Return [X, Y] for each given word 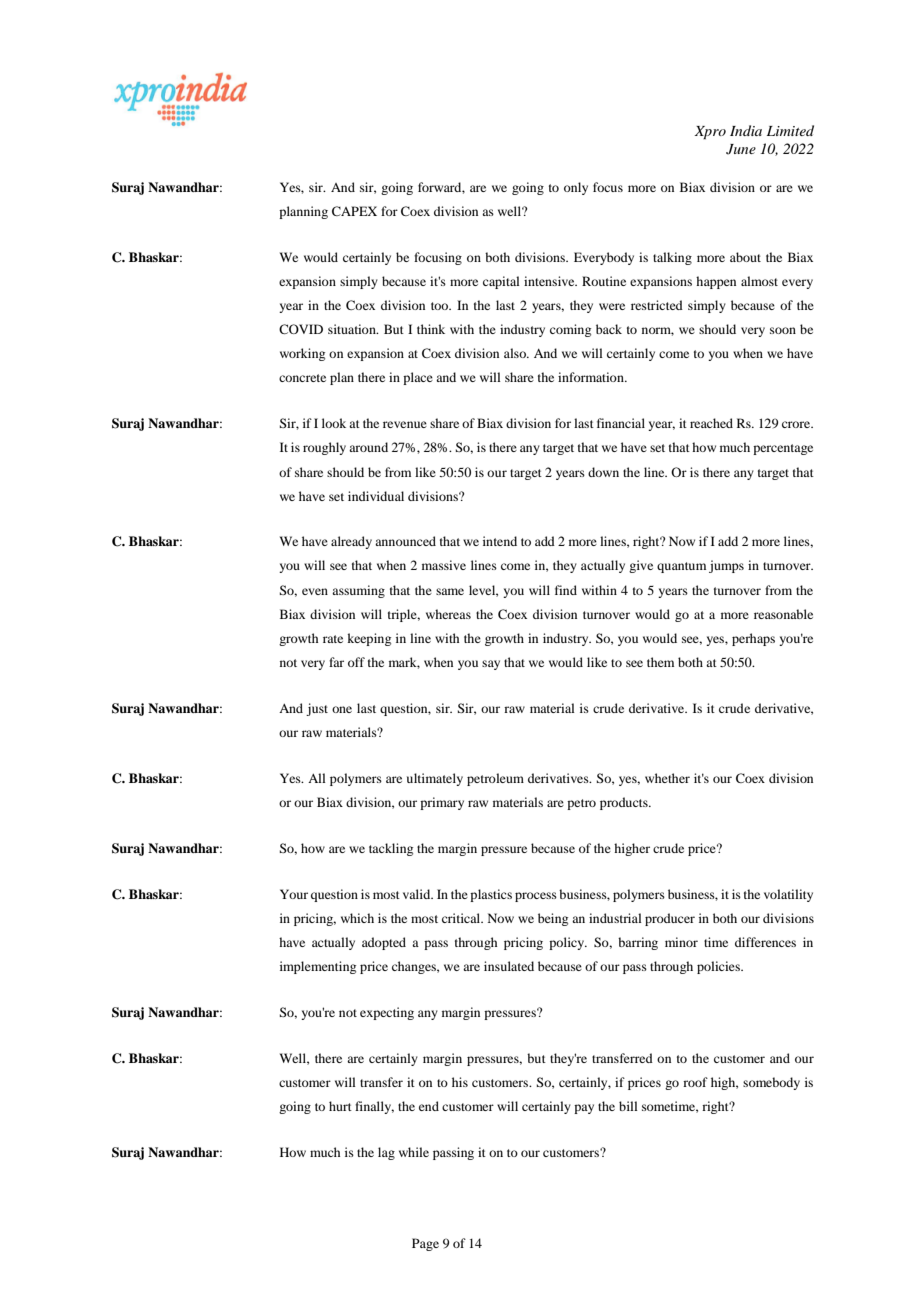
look [334, 423]
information [592, 377]
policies [719, 967]
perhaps [753, 639]
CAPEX [354, 211]
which [357, 918]
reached [711, 423]
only [576, 188]
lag [386, 1153]
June [741, 149]
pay [584, 1109]
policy [568, 943]
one [342, 709]
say [491, 665]
